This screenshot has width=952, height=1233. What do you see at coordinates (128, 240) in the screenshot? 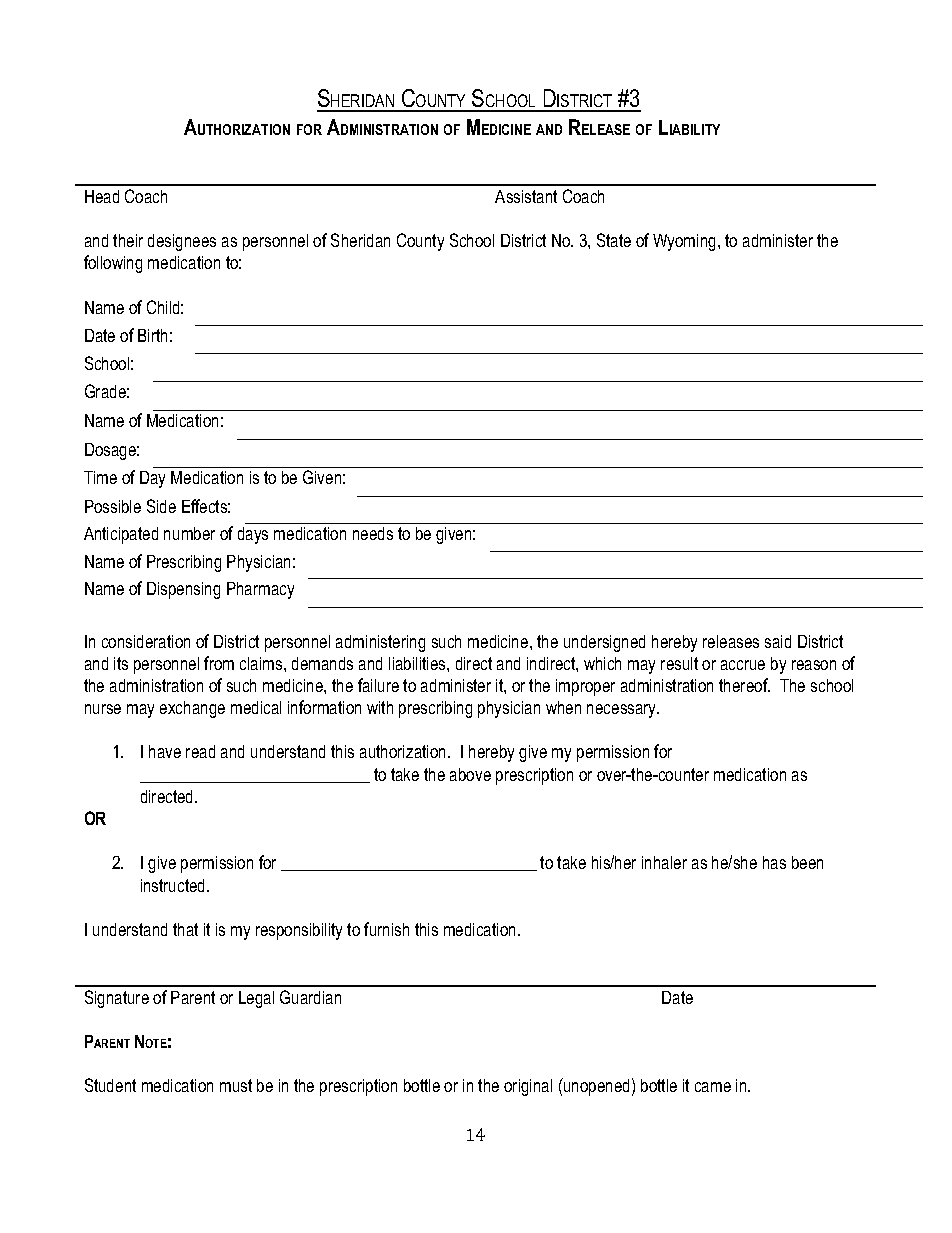
I see `their` at bounding box center [128, 240].
